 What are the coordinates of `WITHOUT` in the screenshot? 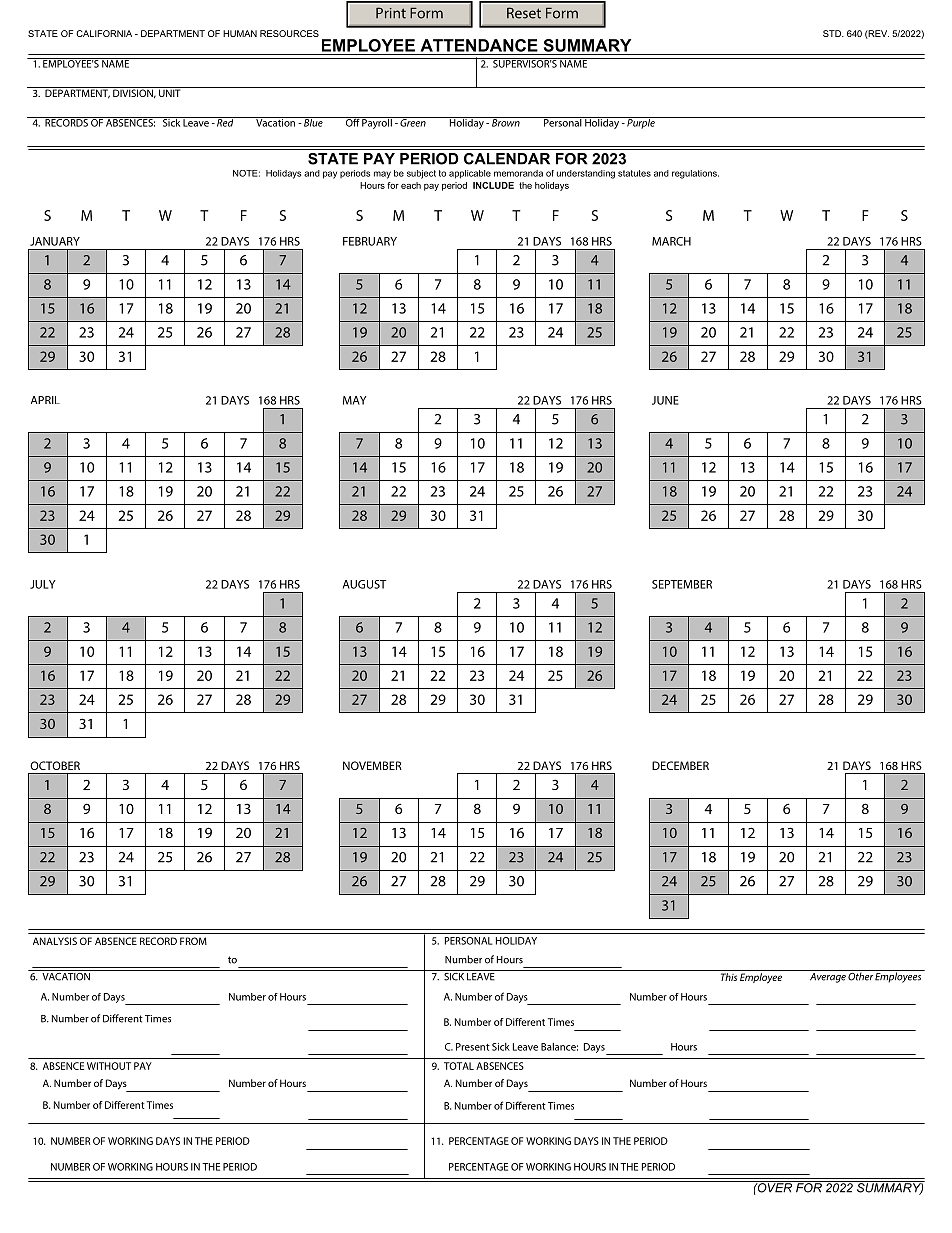 It's located at (109, 1066).
